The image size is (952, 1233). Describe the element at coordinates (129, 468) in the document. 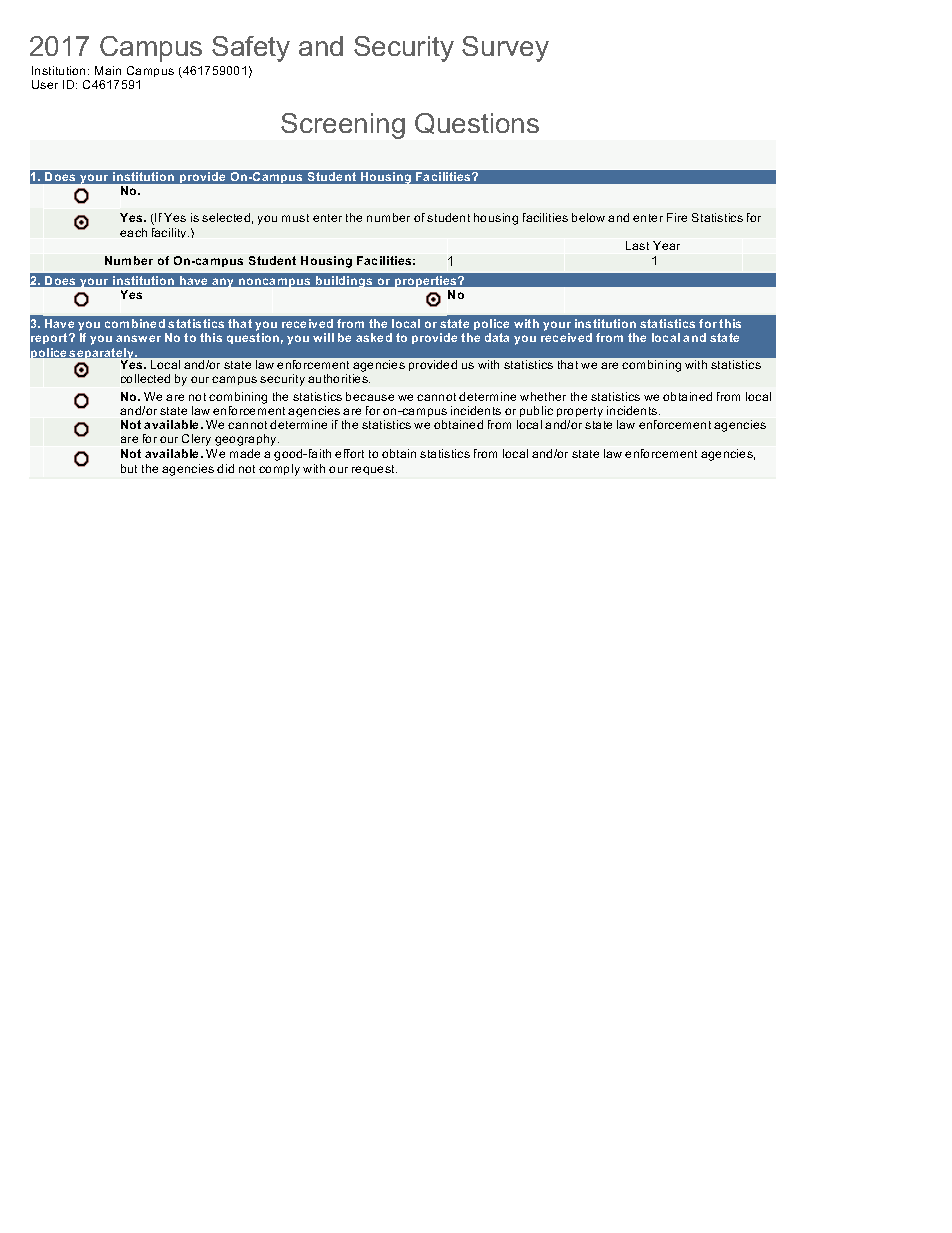

I see `but` at that location.
